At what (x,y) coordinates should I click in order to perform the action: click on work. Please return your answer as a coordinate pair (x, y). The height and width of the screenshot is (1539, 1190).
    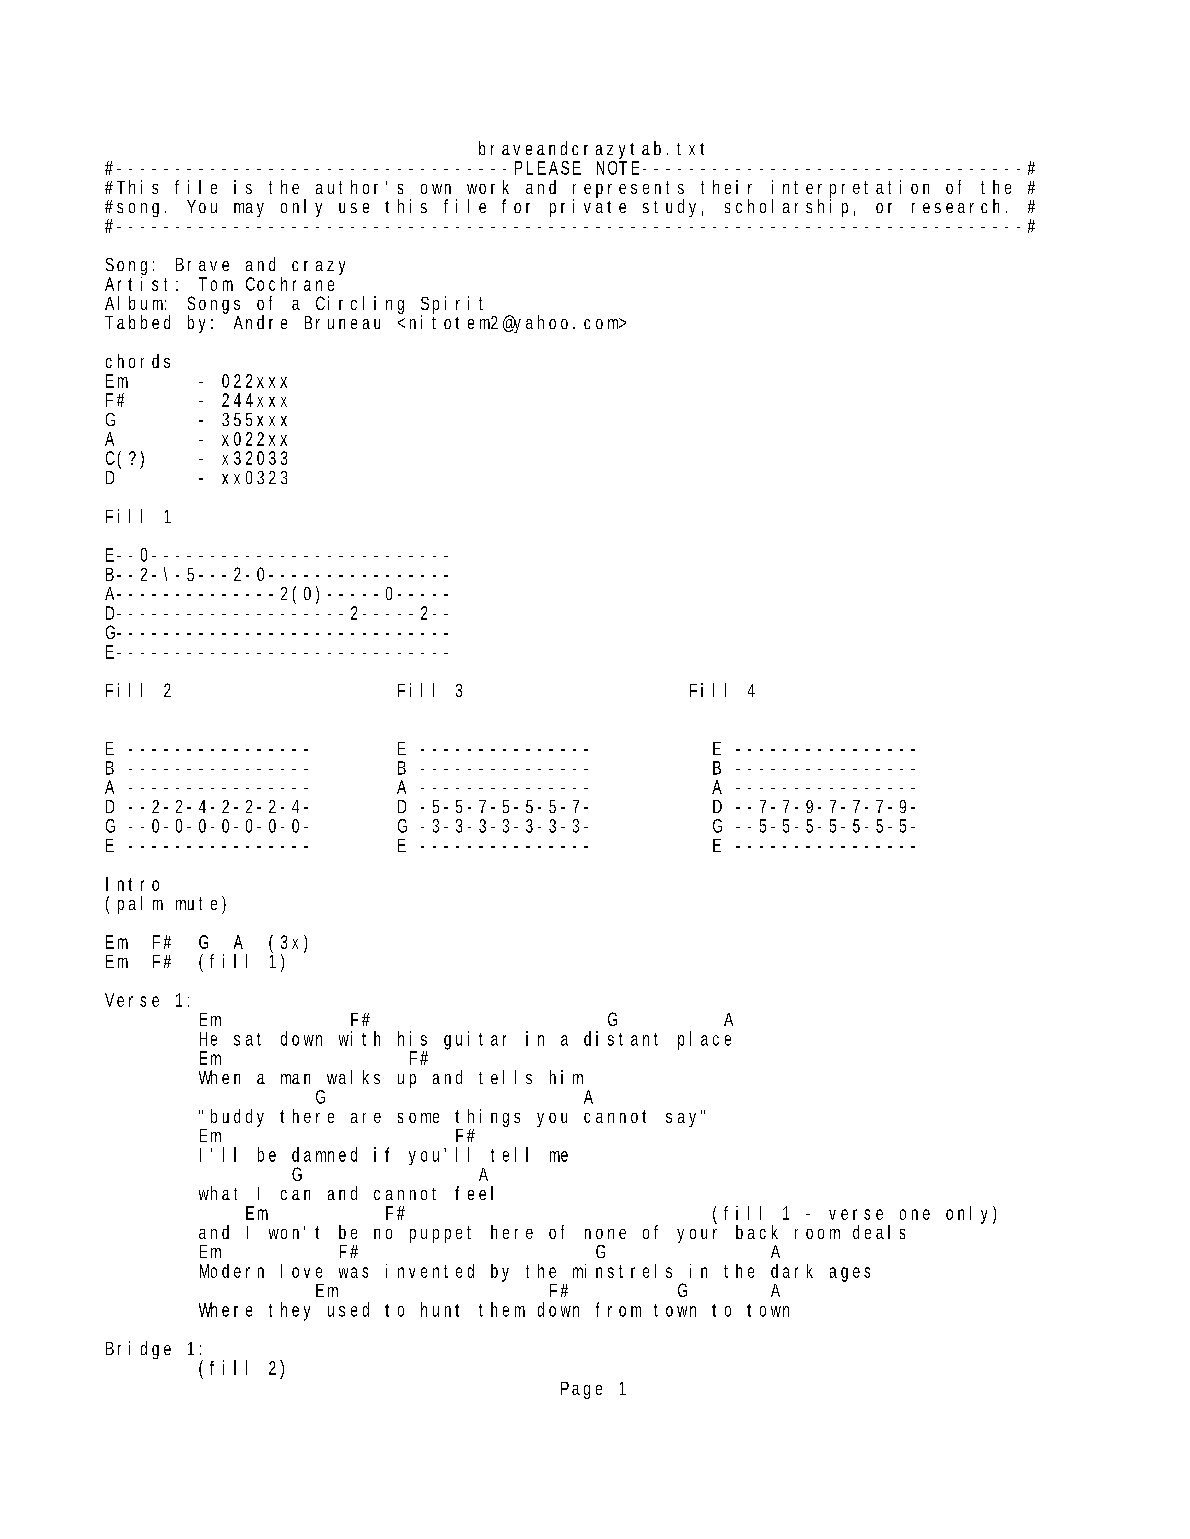
    Looking at the image, I should click on (488, 187).
